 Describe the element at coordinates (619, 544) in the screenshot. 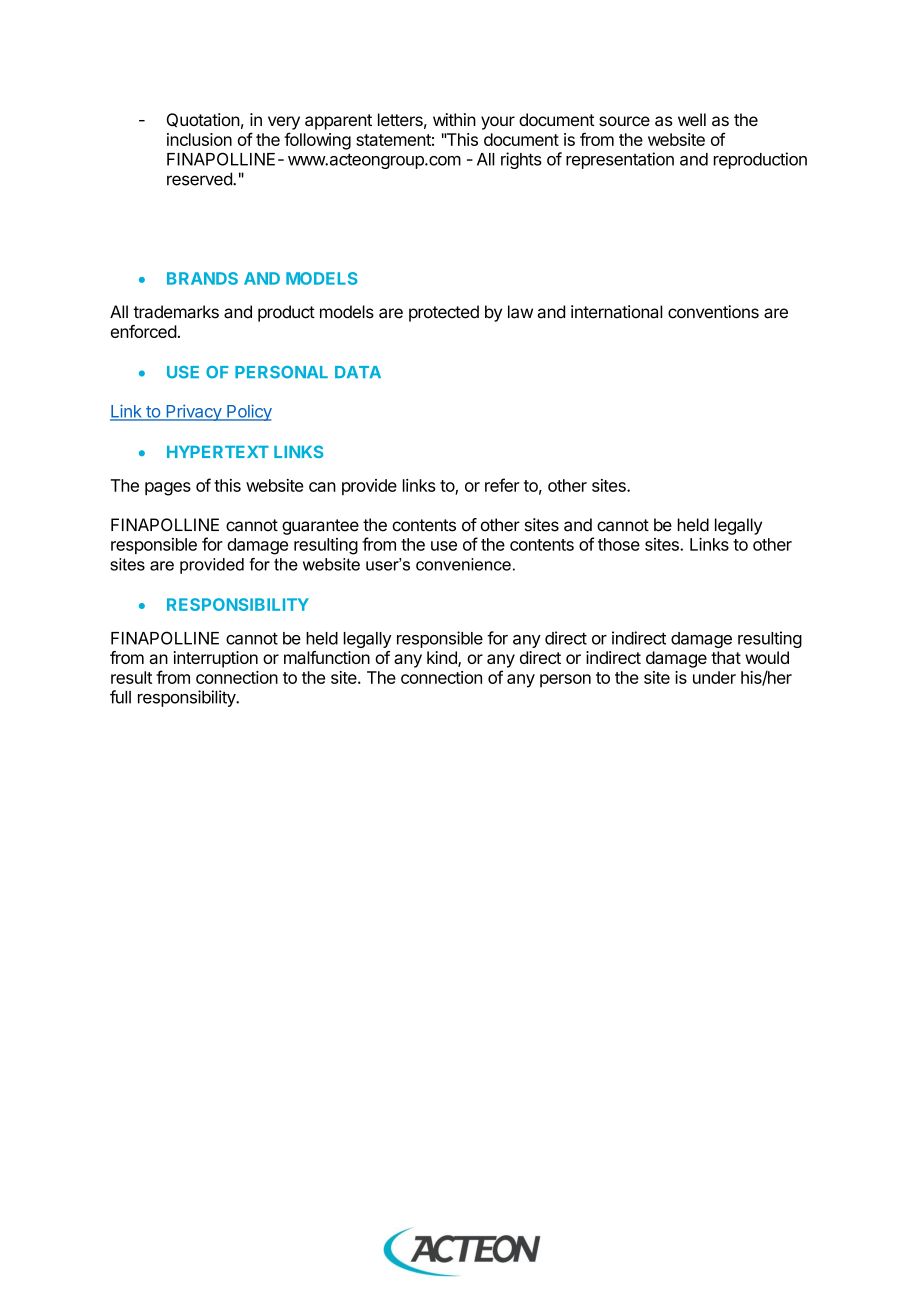

I see `those` at that location.
